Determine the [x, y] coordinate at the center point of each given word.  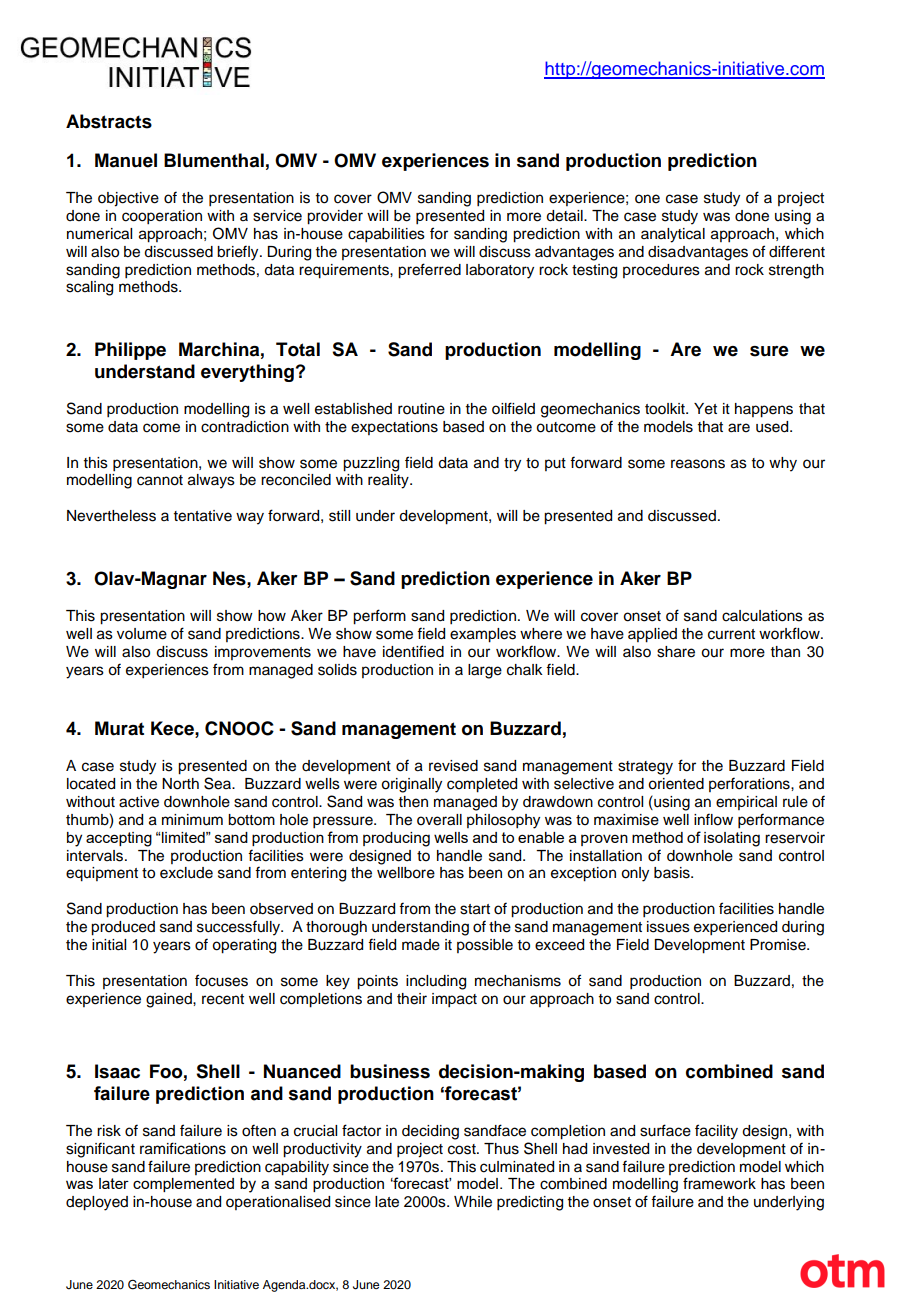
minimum [192, 820]
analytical [673, 235]
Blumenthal [214, 160]
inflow [713, 819]
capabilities [386, 235]
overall [439, 820]
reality [389, 481]
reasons [698, 464]
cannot [160, 480]
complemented [183, 1185]
